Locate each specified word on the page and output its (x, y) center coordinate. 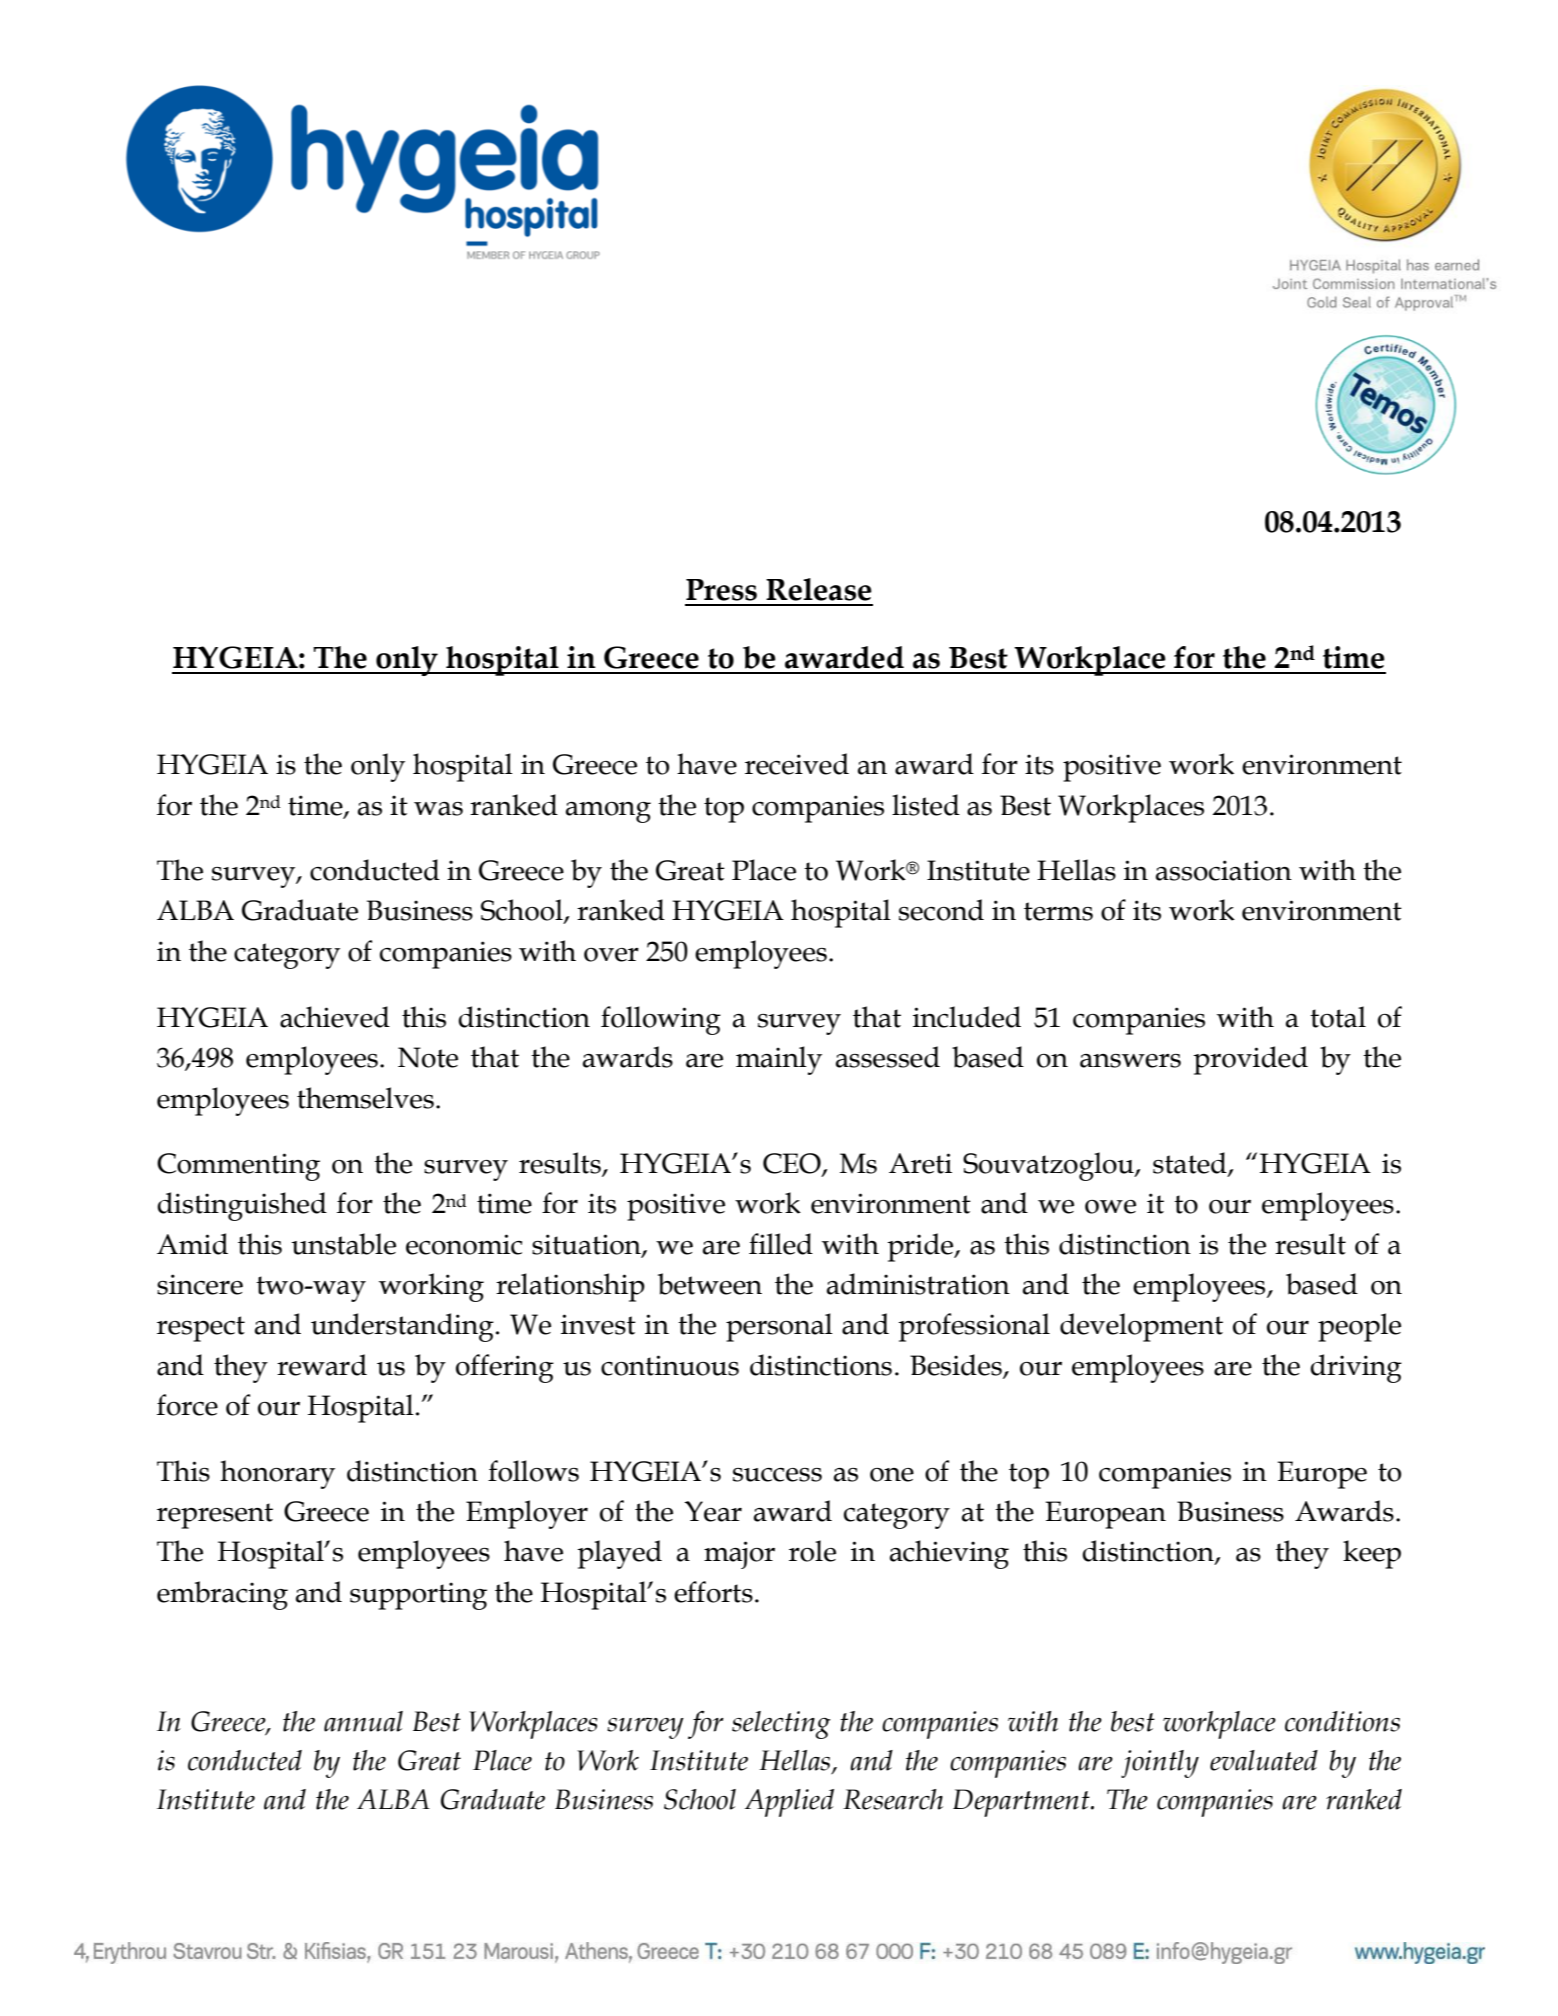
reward (322, 1365)
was (438, 809)
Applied (789, 1803)
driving (1356, 1368)
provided (1250, 1060)
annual (363, 1721)
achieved (335, 1017)
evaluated (1264, 1760)
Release (819, 589)
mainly (779, 1060)
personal (779, 1327)
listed (926, 805)
